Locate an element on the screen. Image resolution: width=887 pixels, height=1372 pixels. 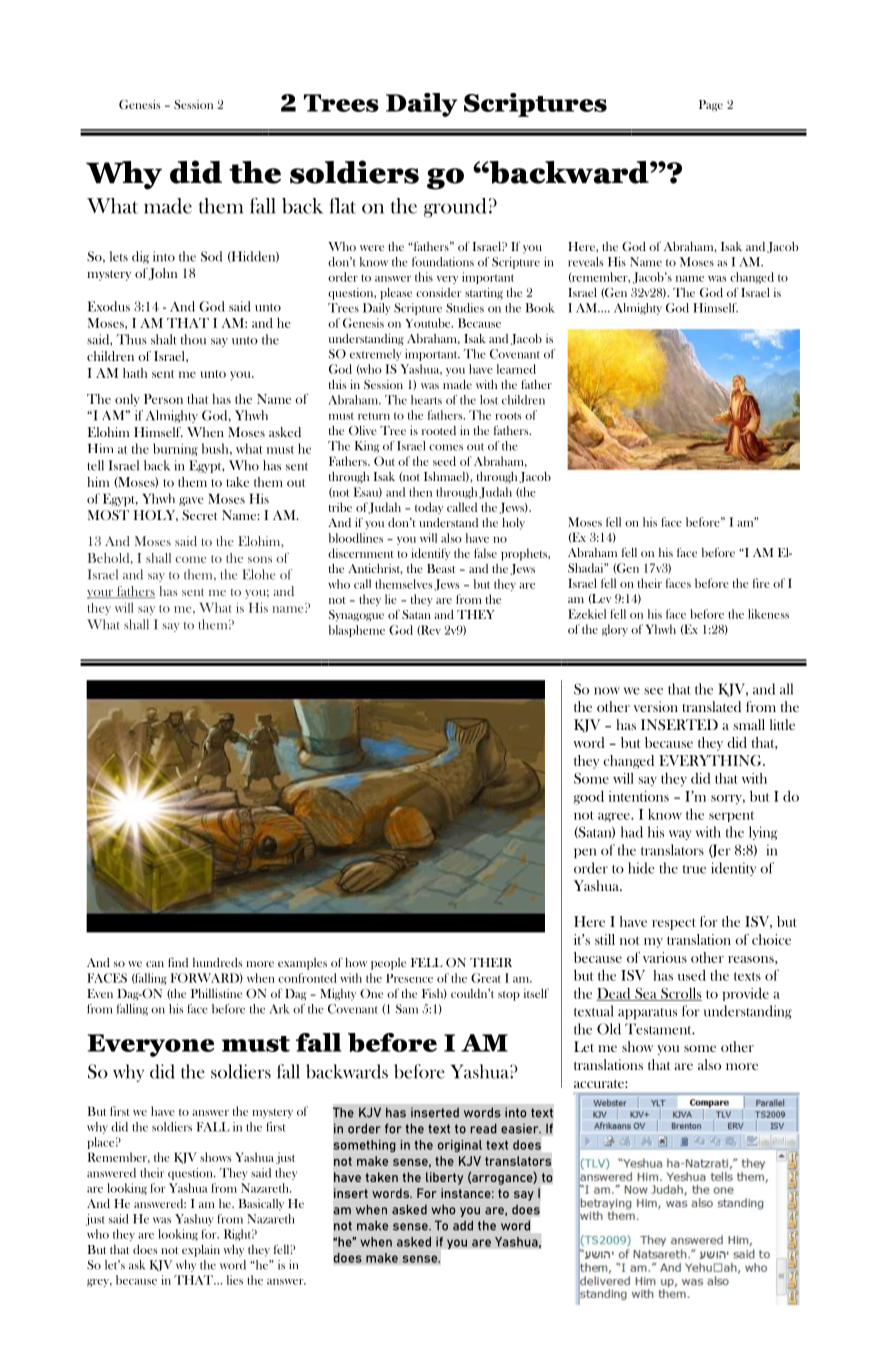
add is located at coordinates (463, 1225).
